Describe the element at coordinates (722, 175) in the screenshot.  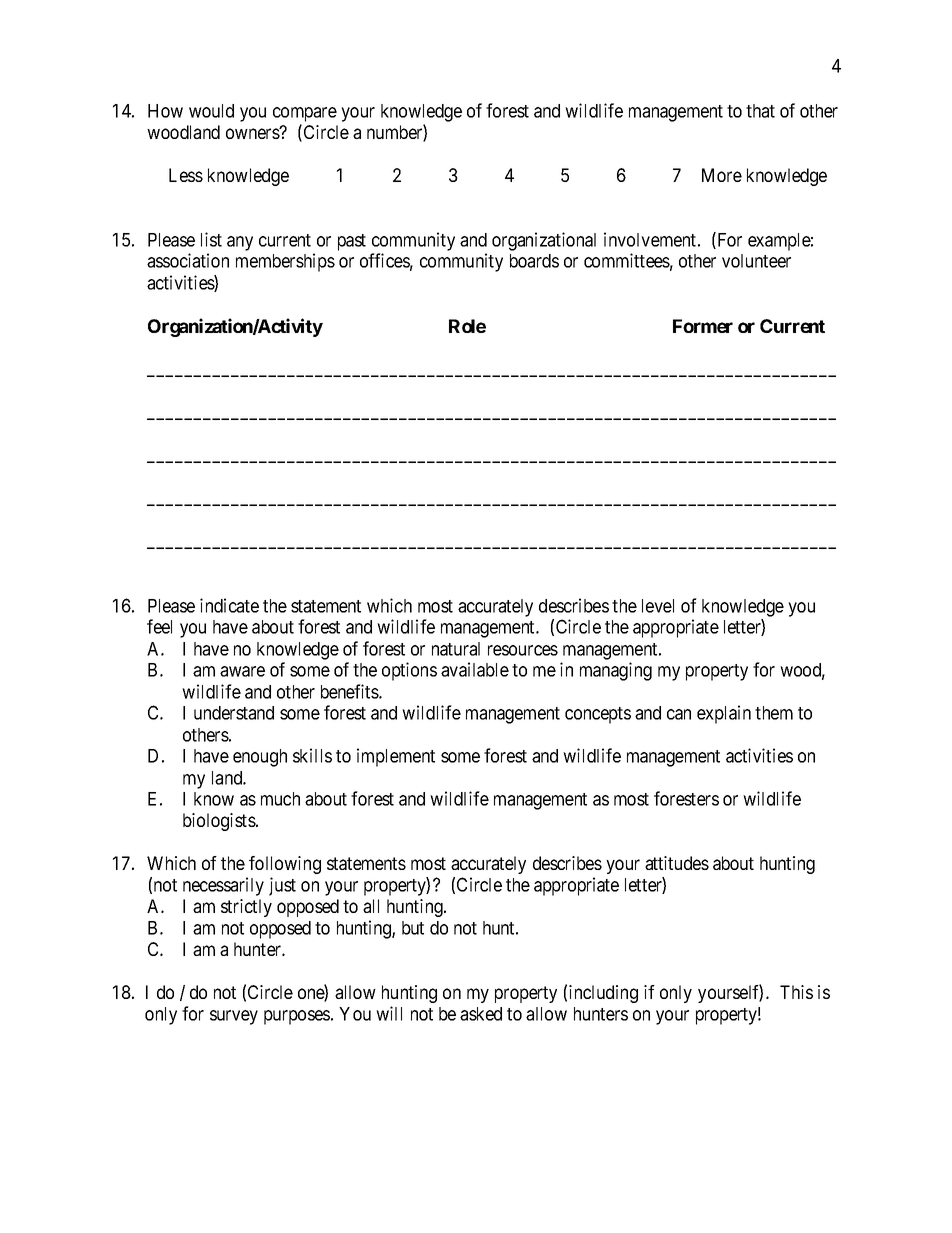
I see `More` at that location.
